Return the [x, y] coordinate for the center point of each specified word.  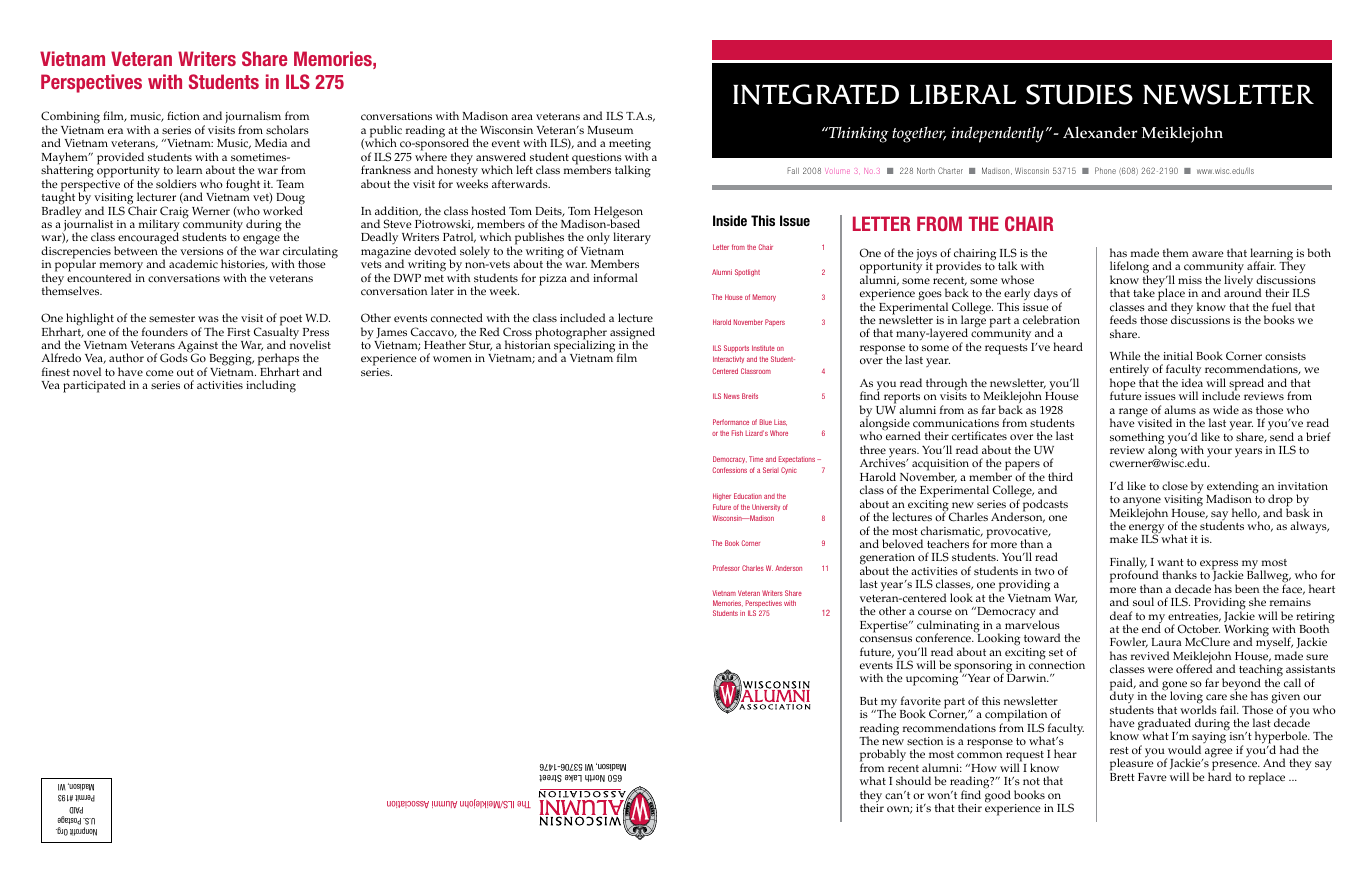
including [271, 386]
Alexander [1100, 132]
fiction [183, 116]
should [913, 781]
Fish [737, 433]
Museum [610, 130]
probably [883, 757]
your [1219, 452]
